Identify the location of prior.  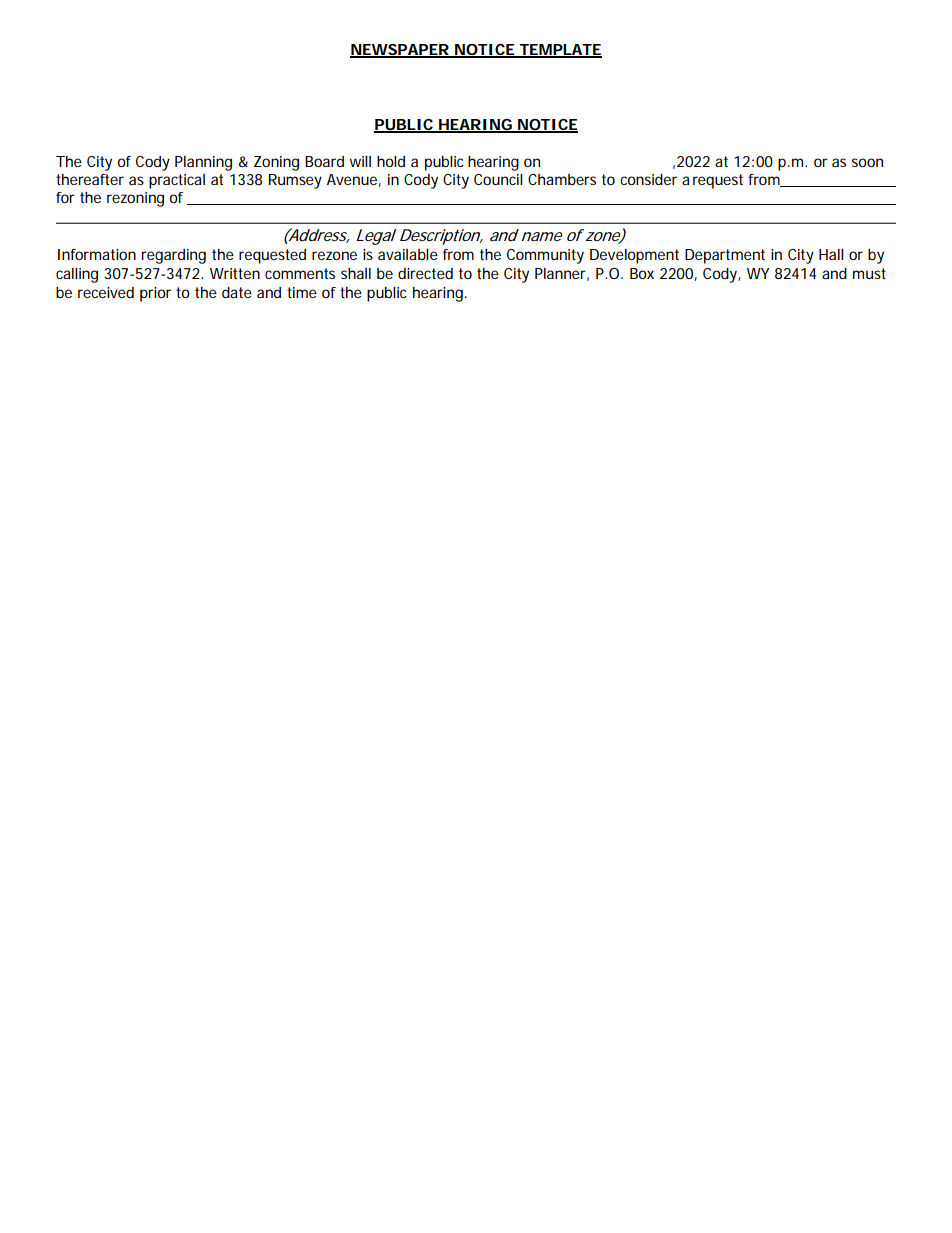
(158, 294).
